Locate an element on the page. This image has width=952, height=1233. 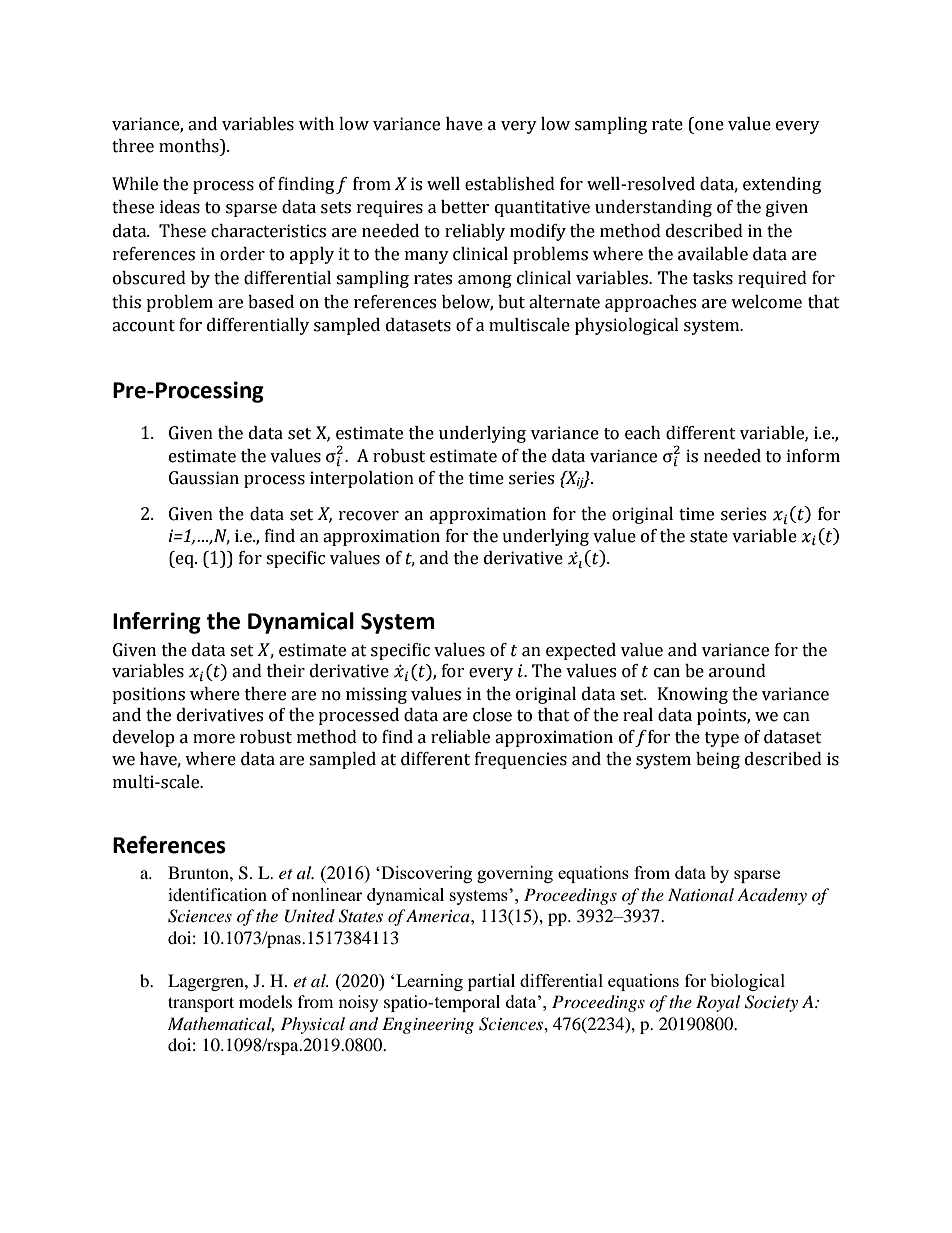
partial is located at coordinates (491, 982).
